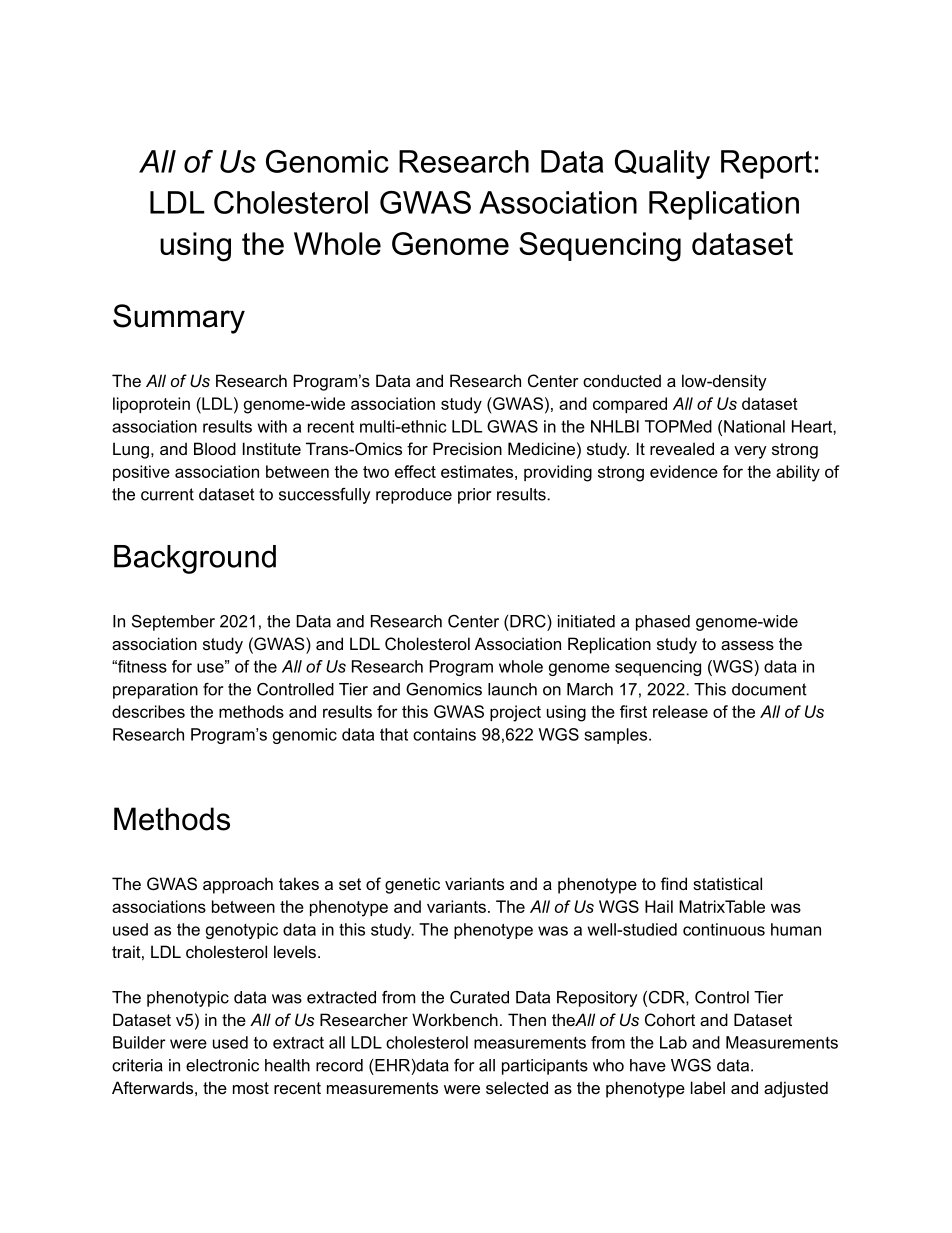 Image resolution: width=952 pixels, height=1233 pixels. What do you see at coordinates (173, 622) in the page?
I see `September` at bounding box center [173, 622].
